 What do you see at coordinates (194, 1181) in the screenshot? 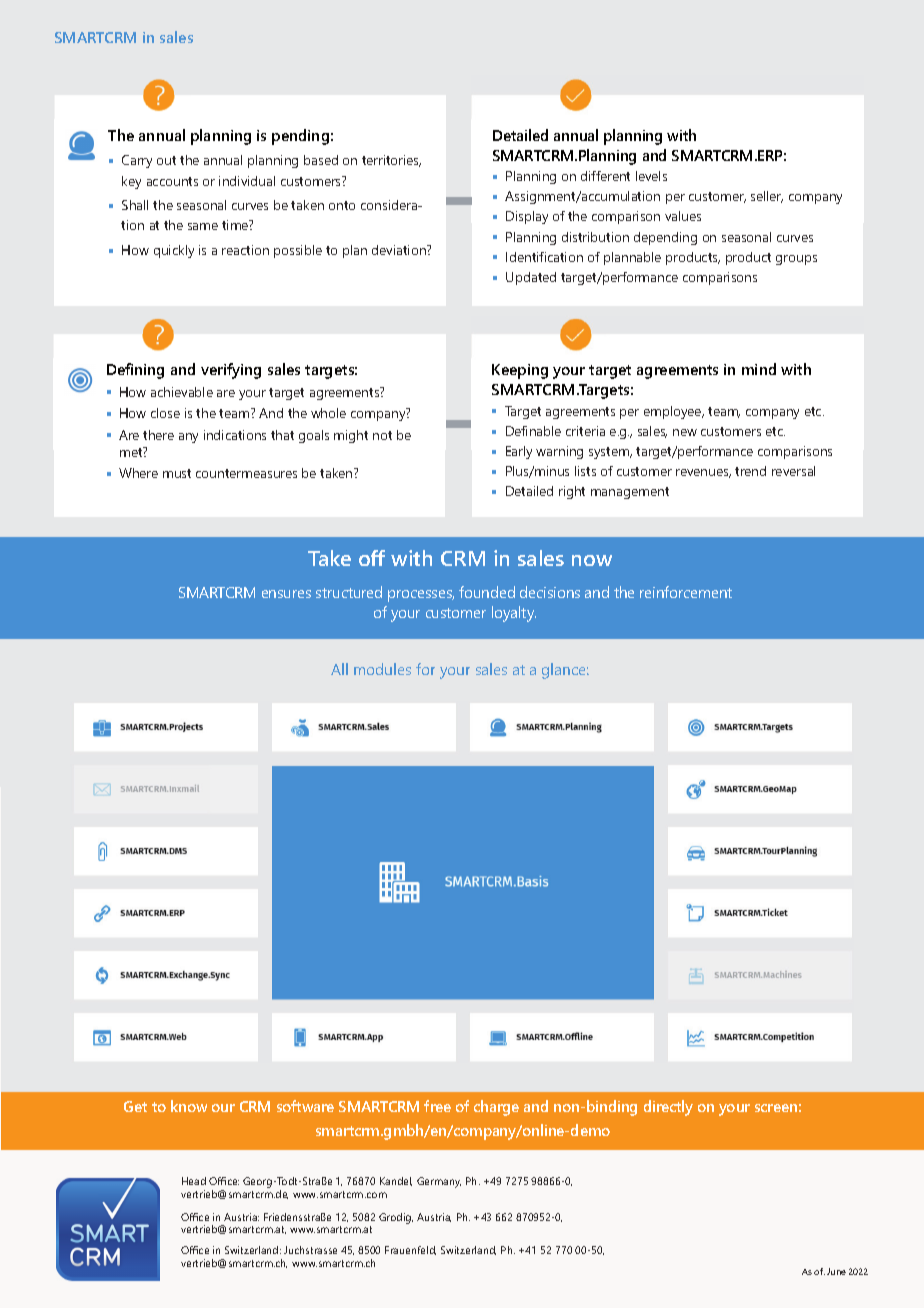
I see `Head` at bounding box center [194, 1181].
